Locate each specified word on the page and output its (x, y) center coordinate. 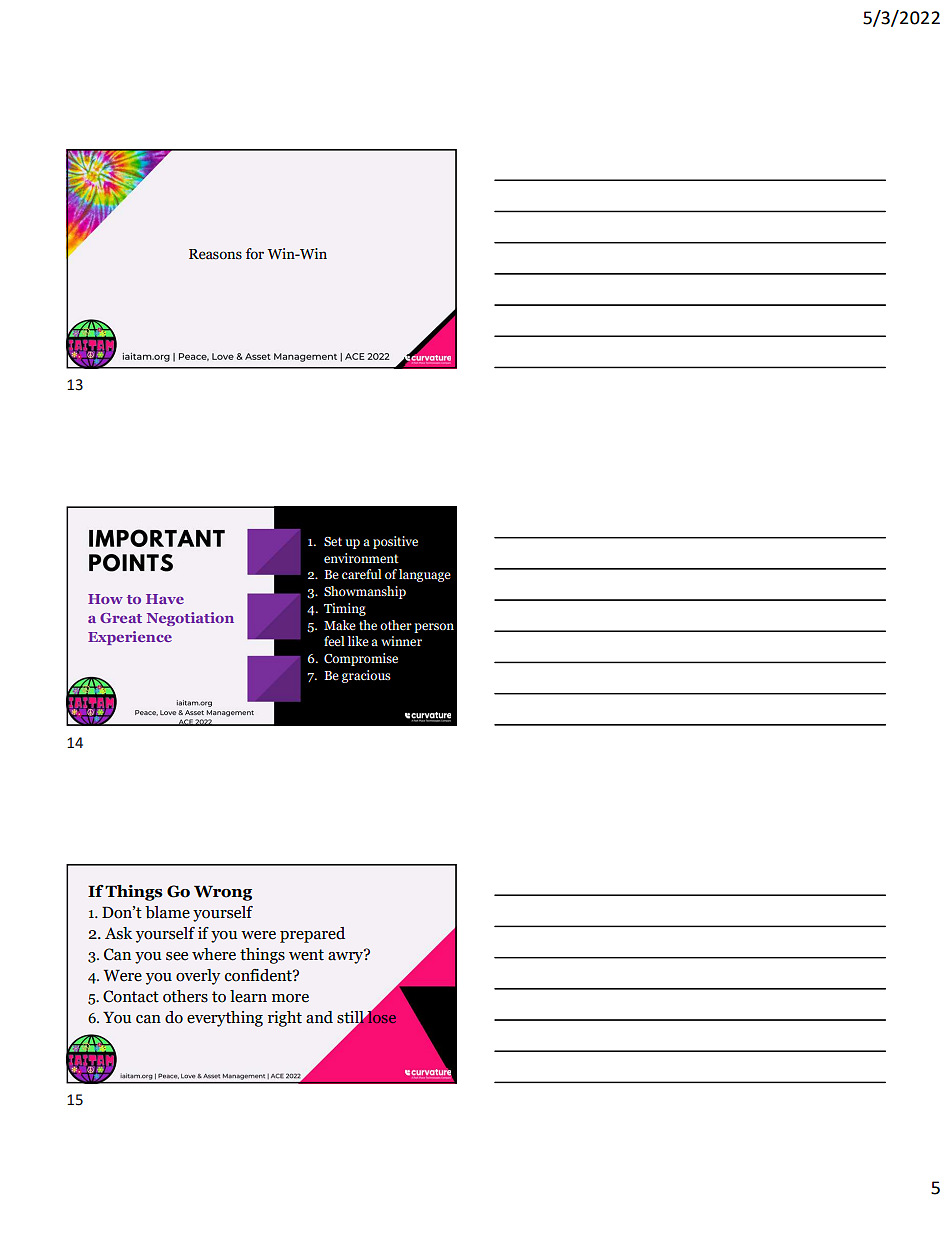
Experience (130, 638)
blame (167, 912)
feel (334, 641)
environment (361, 558)
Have (165, 599)
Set (333, 542)
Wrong (223, 893)
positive (395, 542)
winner (401, 641)
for (255, 254)
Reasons (215, 254)
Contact (131, 996)
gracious (366, 676)
